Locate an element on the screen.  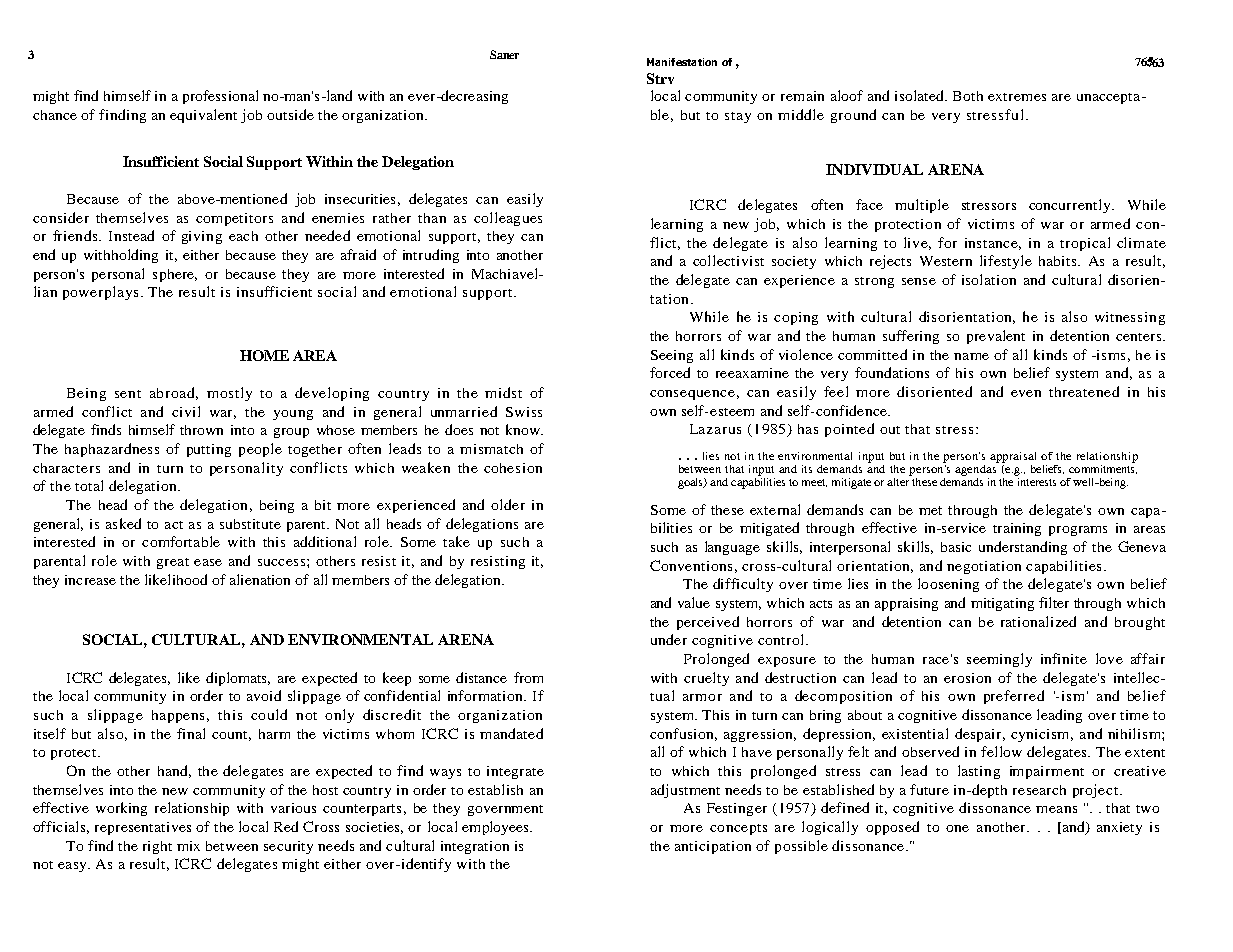
lifestyle is located at coordinates (1006, 262).
